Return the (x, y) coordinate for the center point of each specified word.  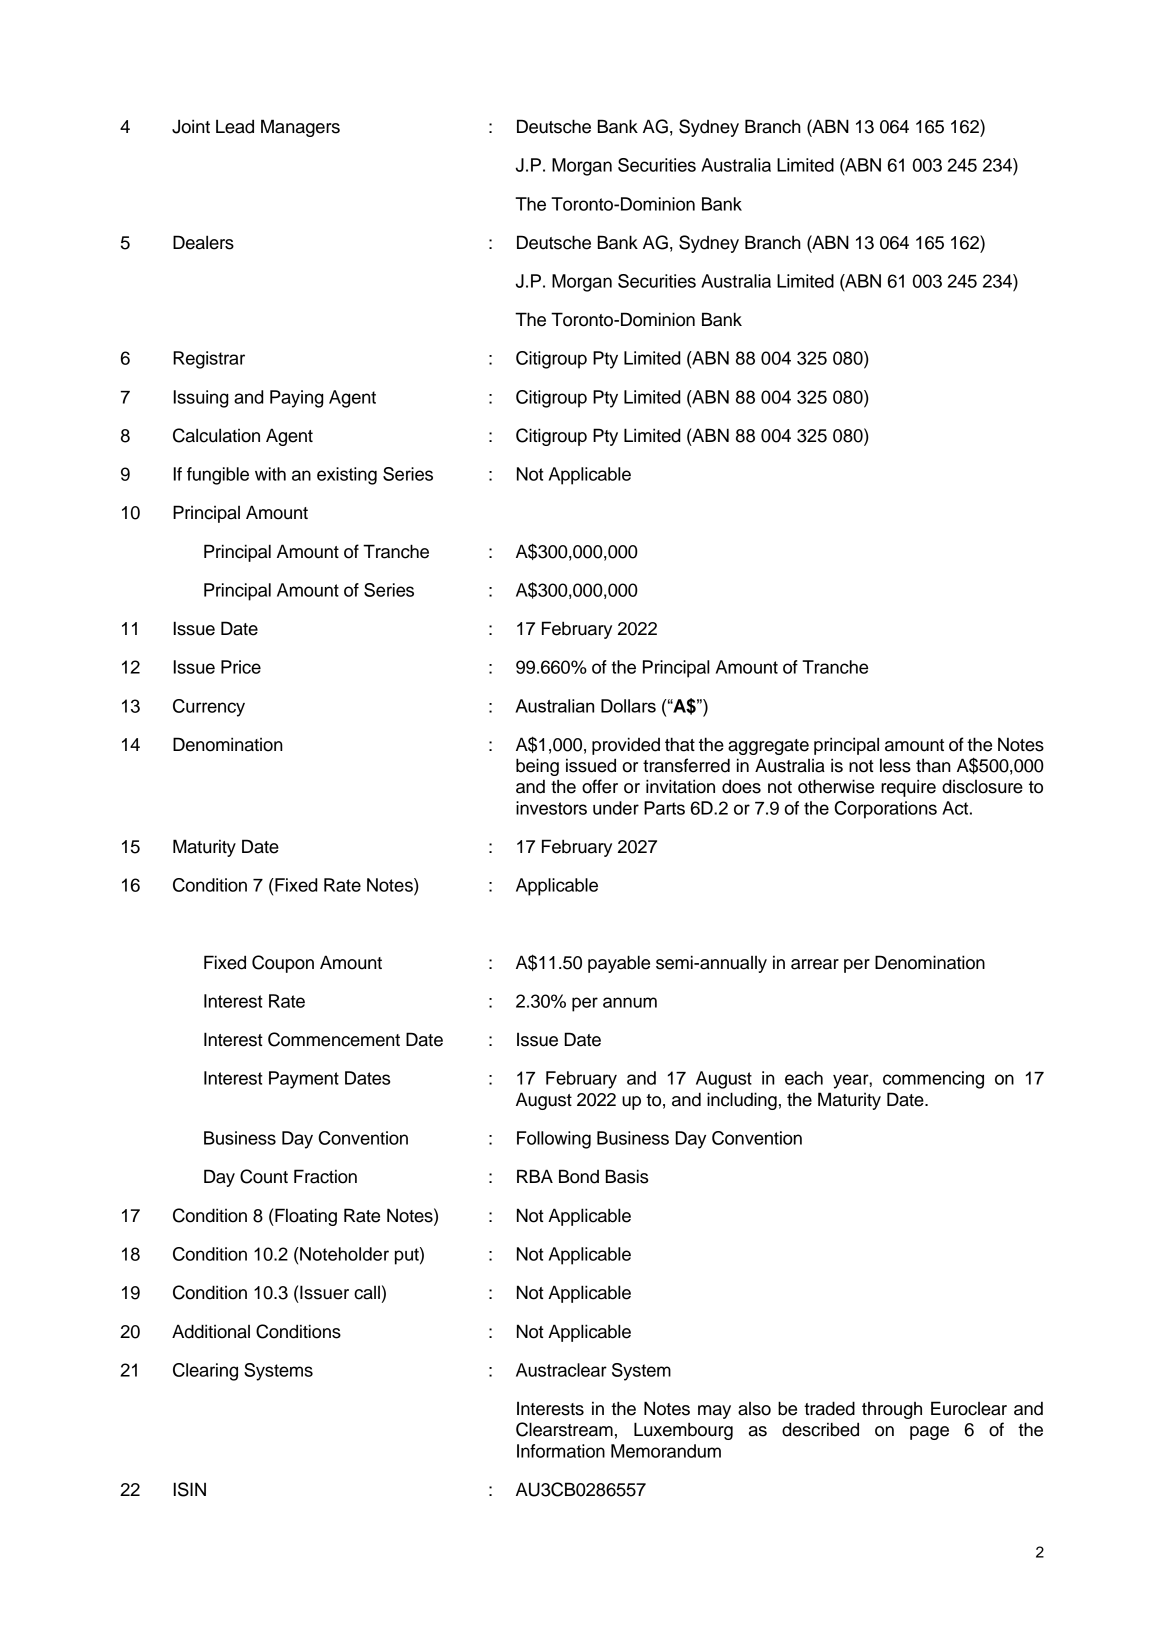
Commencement (334, 1039)
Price (241, 667)
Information (561, 1451)
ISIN (190, 1489)
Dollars (628, 706)
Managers (300, 128)
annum (630, 1002)
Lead (235, 126)
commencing (933, 1080)
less (895, 765)
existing (347, 476)
